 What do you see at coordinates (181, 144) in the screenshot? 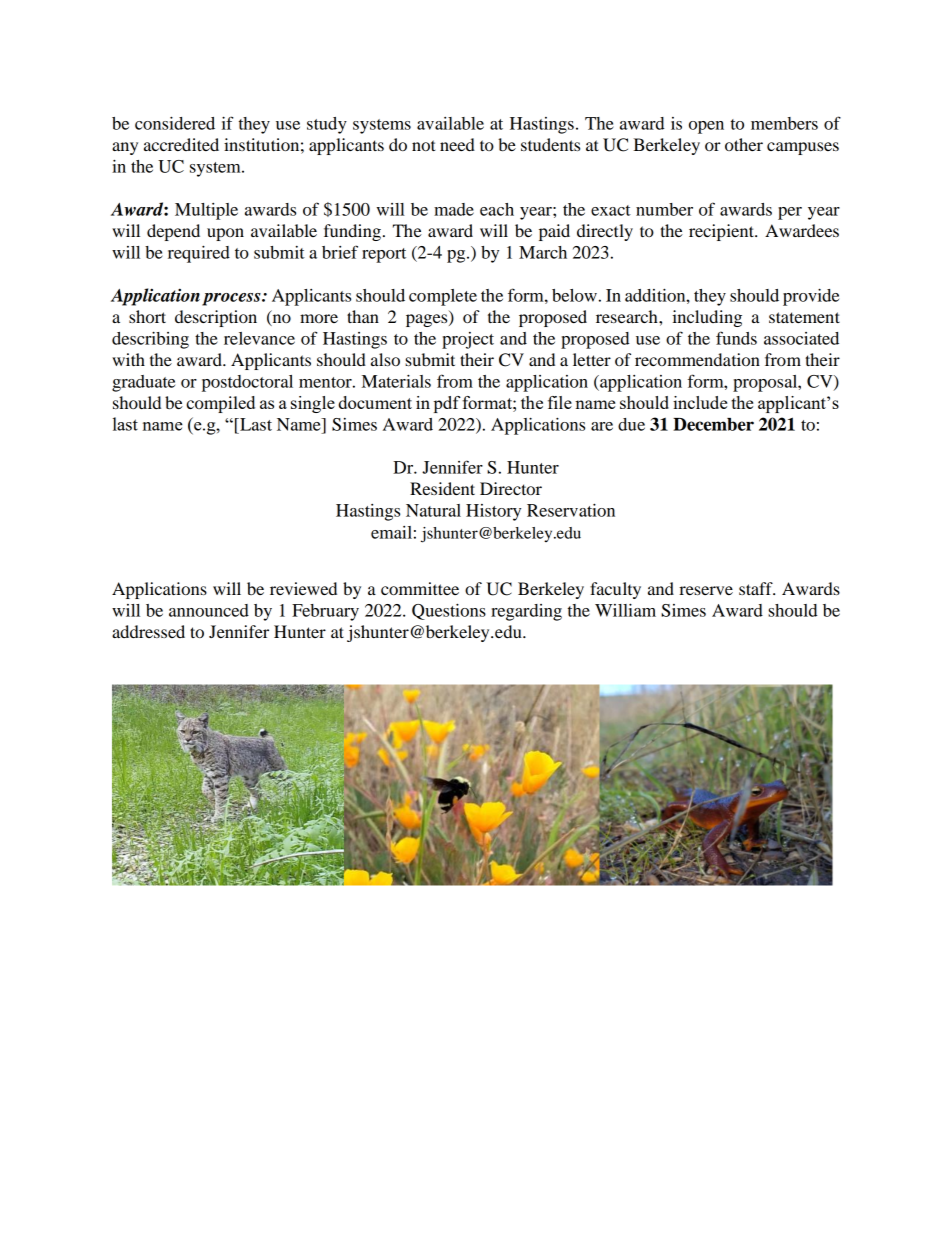
I see `accredited` at bounding box center [181, 144].
